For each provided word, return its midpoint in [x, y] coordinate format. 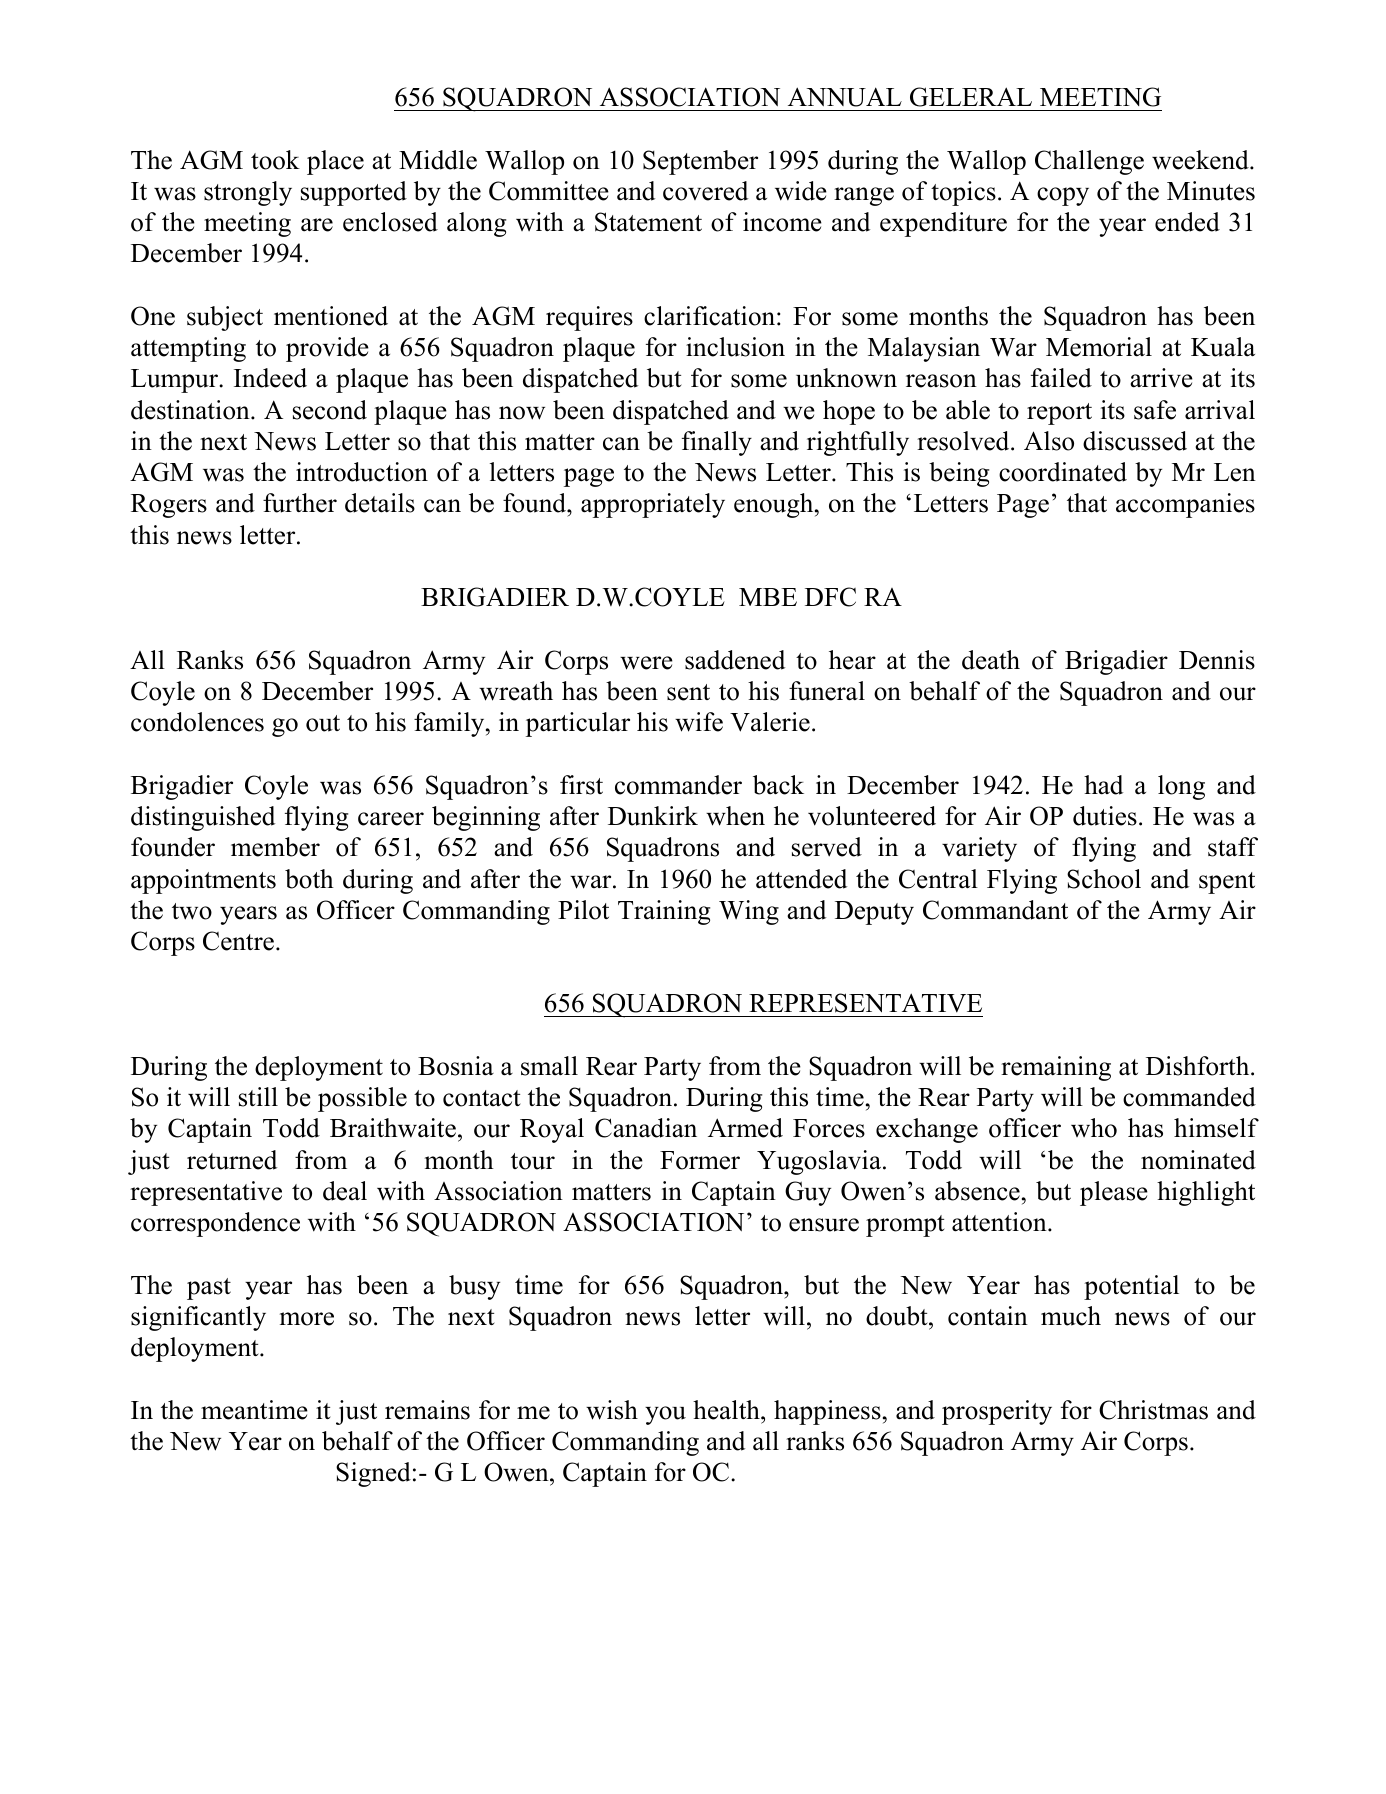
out [323, 723]
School [1104, 879]
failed [1061, 378]
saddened [735, 660]
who [1094, 1128]
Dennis [1217, 660]
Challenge [1089, 162]
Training [664, 912]
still [258, 1097]
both [309, 879]
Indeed [270, 378]
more [307, 1319]
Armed [745, 1128]
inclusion [735, 347]
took [275, 160]
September [700, 162]
